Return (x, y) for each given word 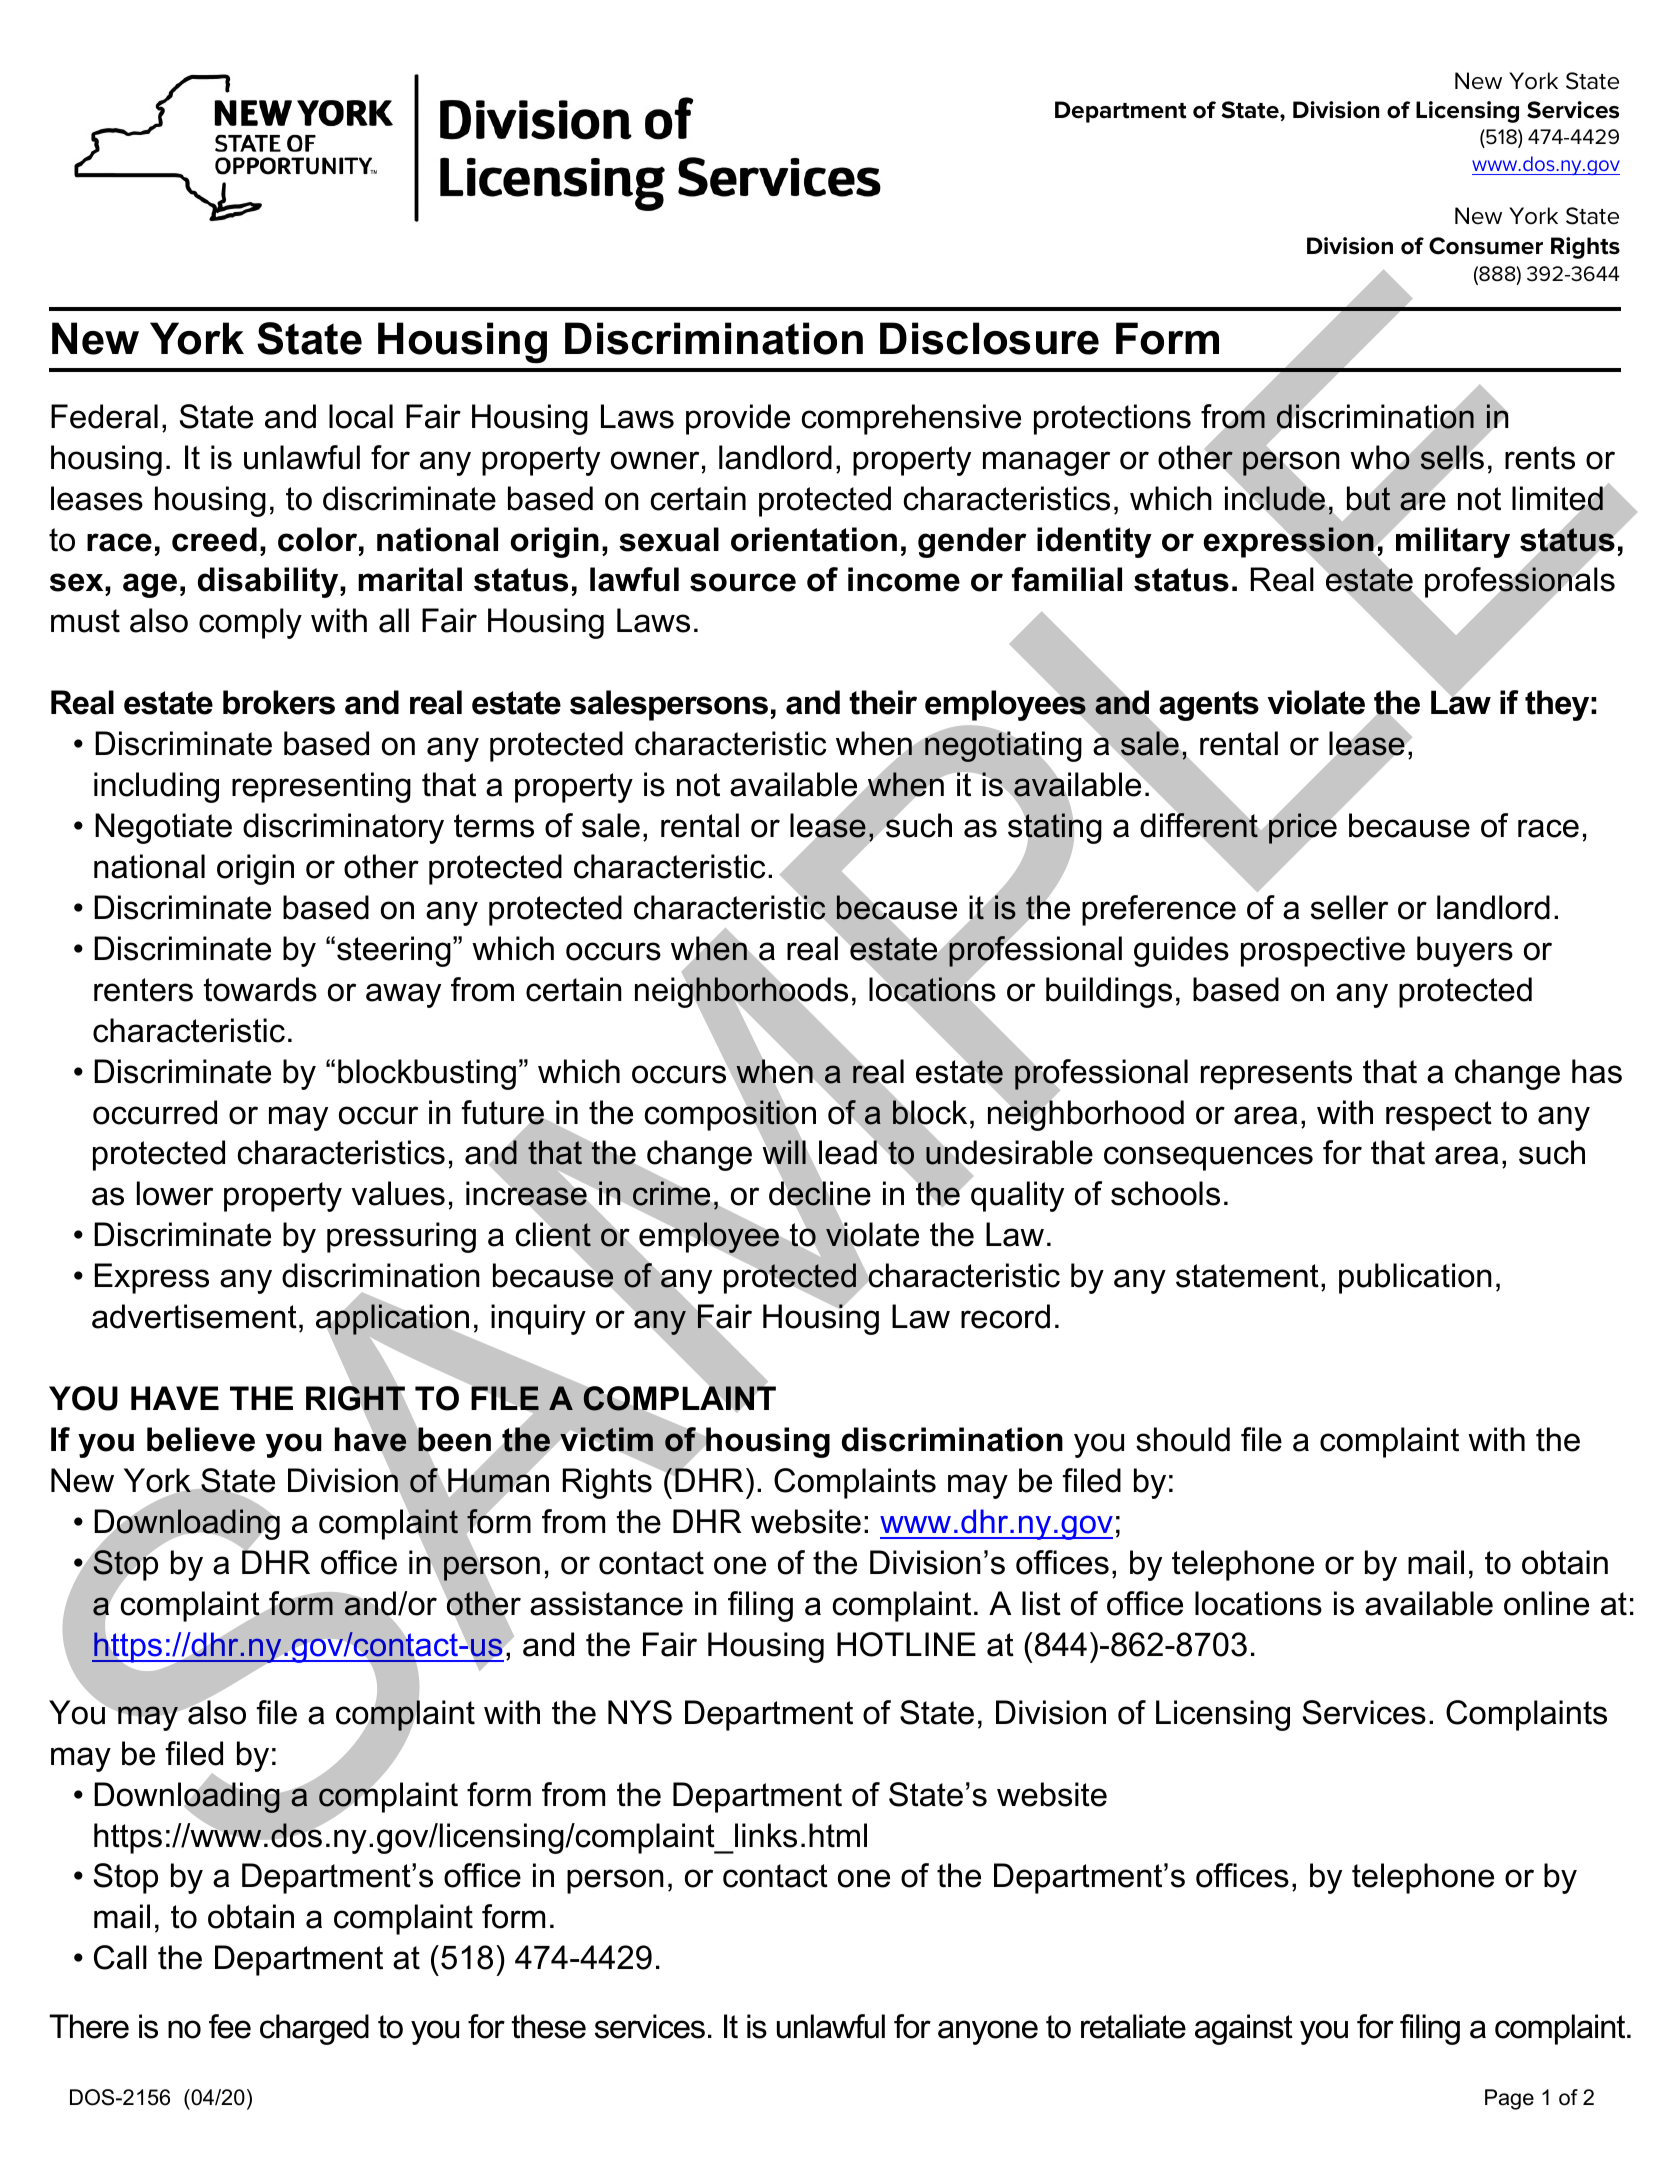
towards (260, 989)
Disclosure (989, 338)
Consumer (1486, 246)
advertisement (194, 1316)
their (883, 702)
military (1452, 541)
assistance (606, 1603)
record (1005, 1316)
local (361, 416)
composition (730, 1115)
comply (250, 623)
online (1546, 1603)
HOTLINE (906, 1644)
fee (230, 2026)
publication (1415, 1278)
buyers (1465, 951)
